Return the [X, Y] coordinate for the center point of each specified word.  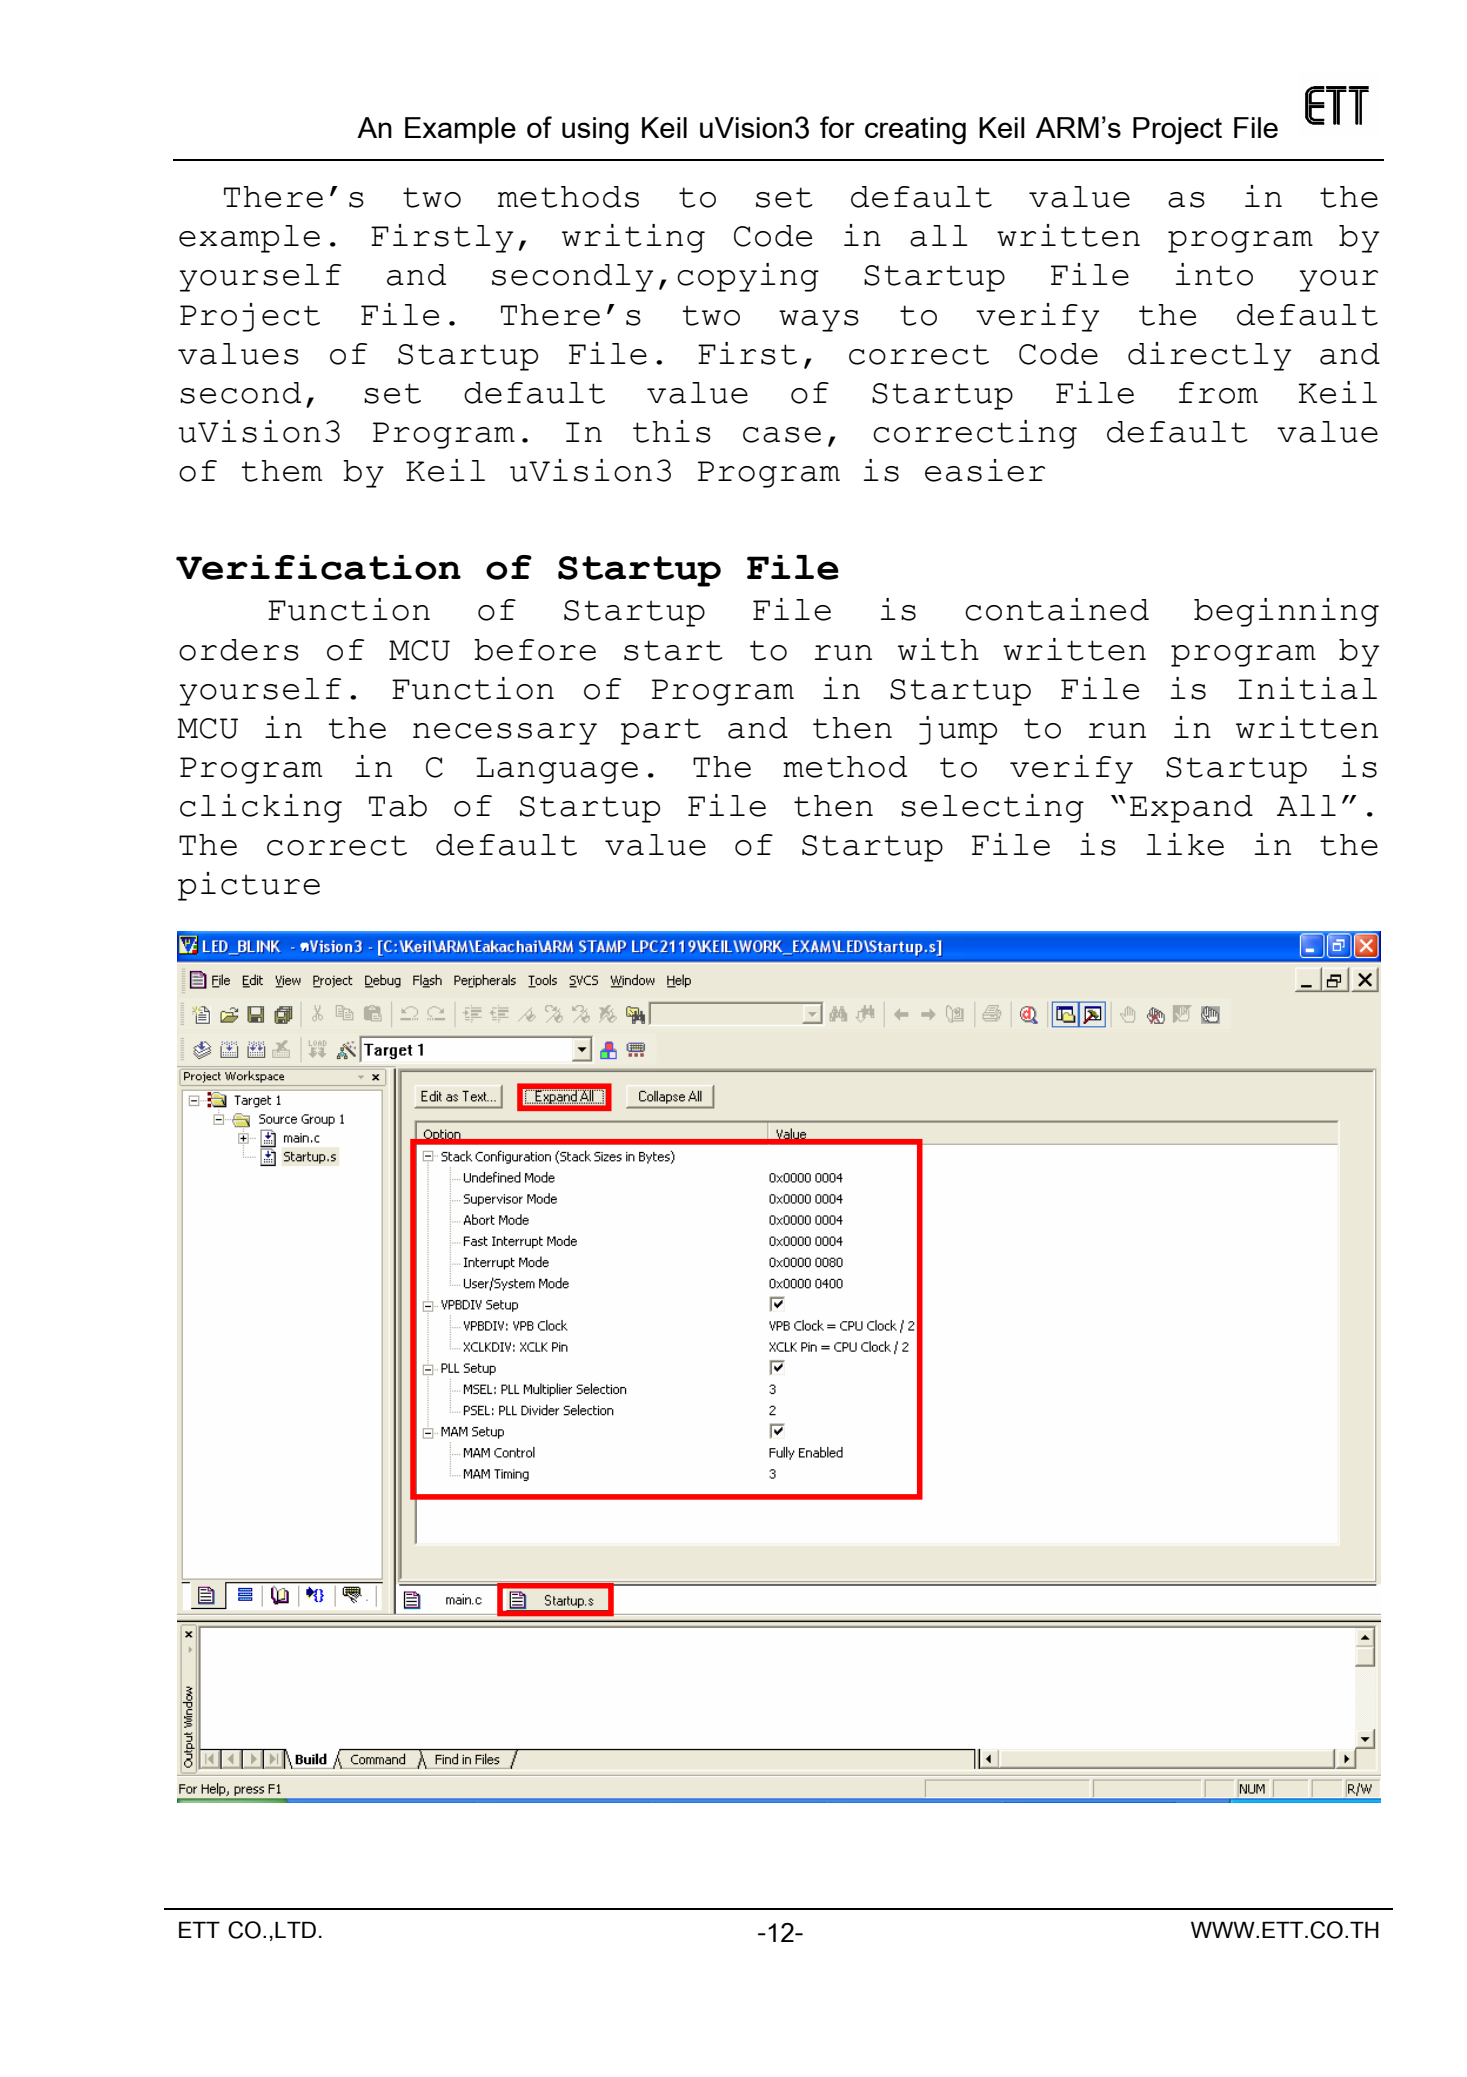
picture [249, 886]
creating [915, 131]
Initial [1307, 688]
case [782, 435]
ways [819, 321]
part [661, 731]
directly [1209, 356]
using [595, 131]
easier [985, 470]
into [1214, 274]
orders [239, 650]
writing [633, 238]
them [281, 471]
